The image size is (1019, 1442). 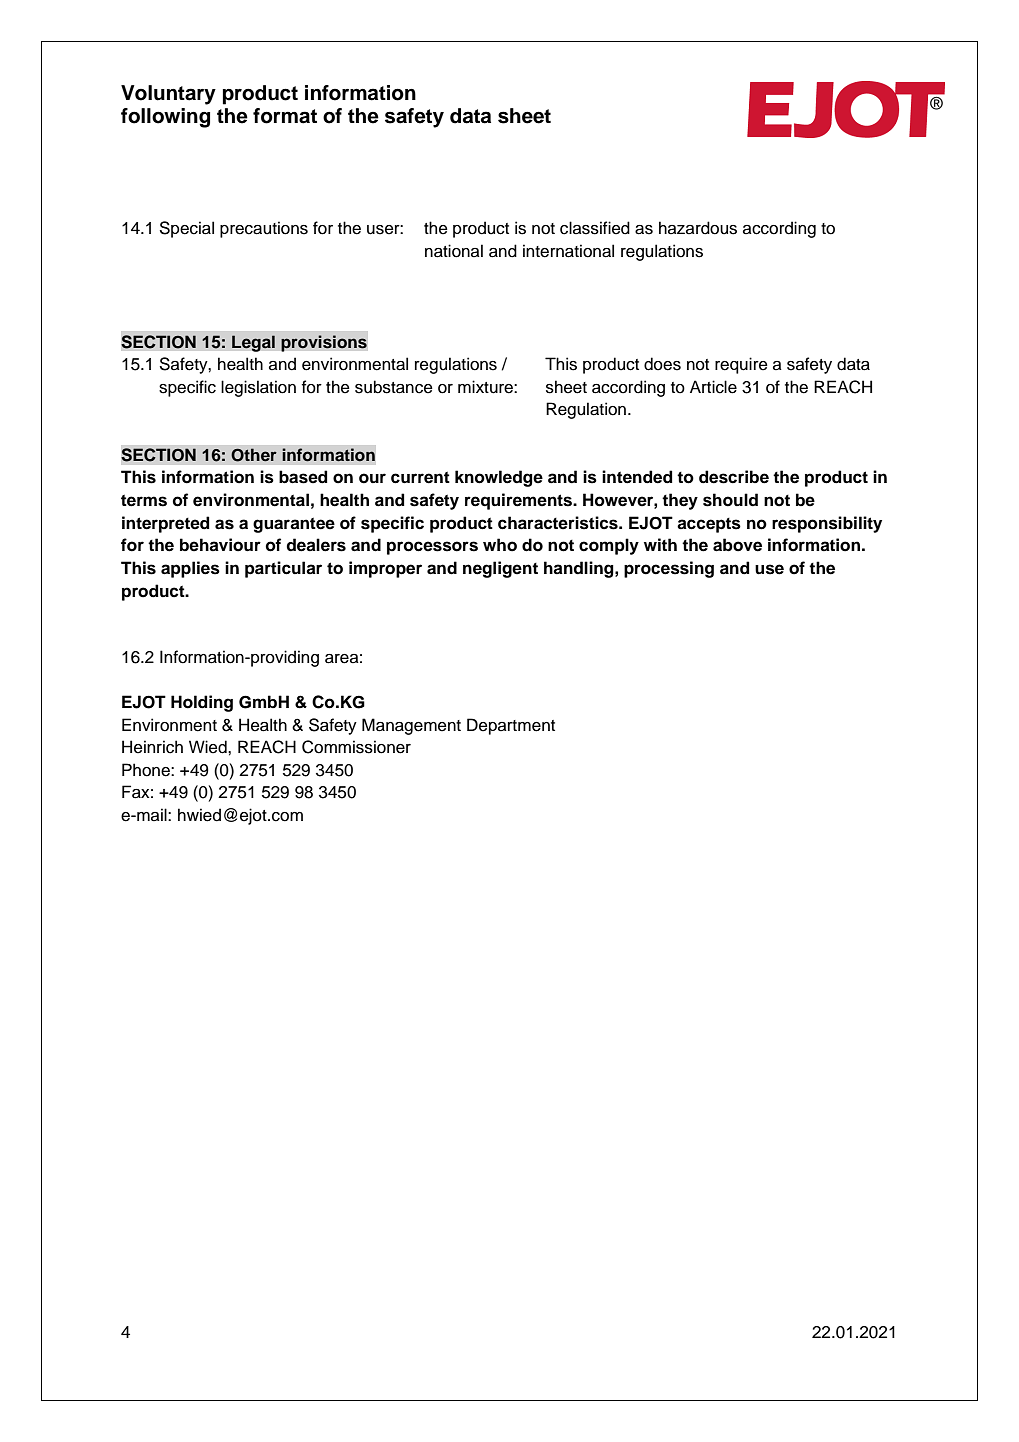 I want to click on hazardous, so click(x=698, y=228).
